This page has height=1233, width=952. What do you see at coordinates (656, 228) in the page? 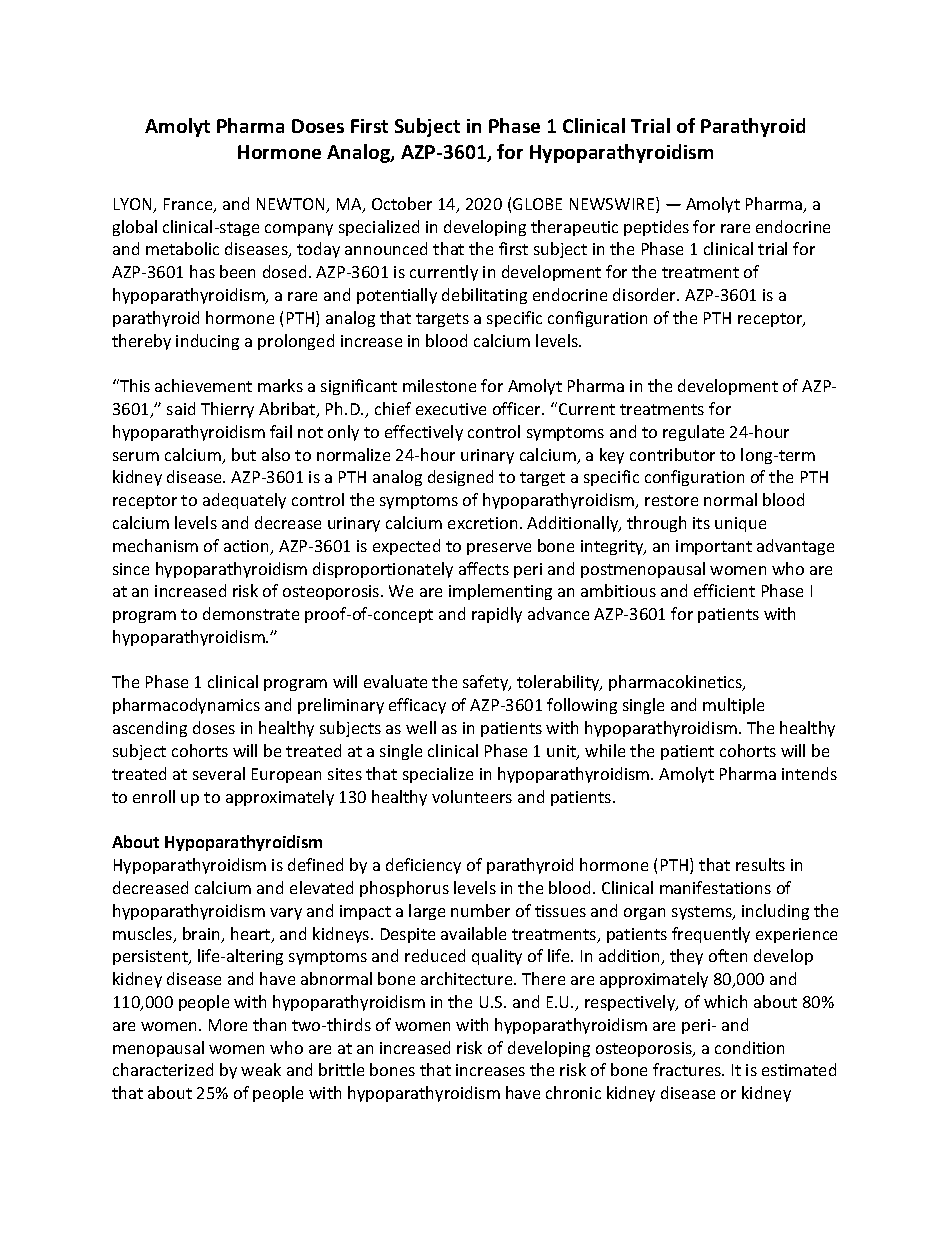
I see `peptides` at bounding box center [656, 228].
